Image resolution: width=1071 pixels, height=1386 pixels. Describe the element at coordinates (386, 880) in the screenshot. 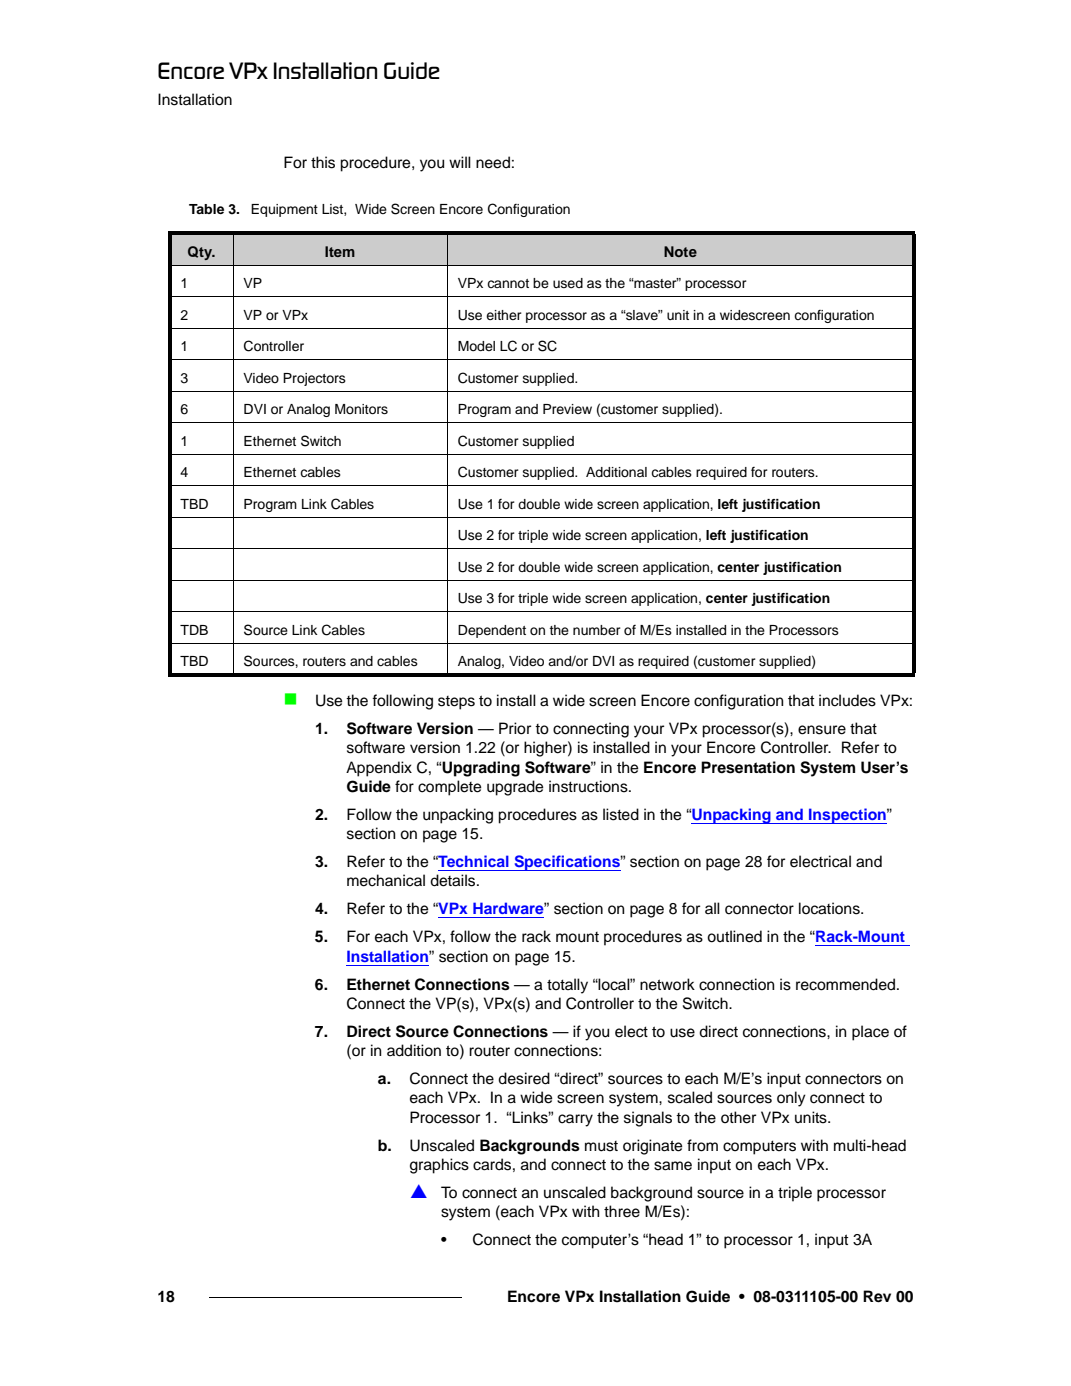

I see `mechanical` at that location.
